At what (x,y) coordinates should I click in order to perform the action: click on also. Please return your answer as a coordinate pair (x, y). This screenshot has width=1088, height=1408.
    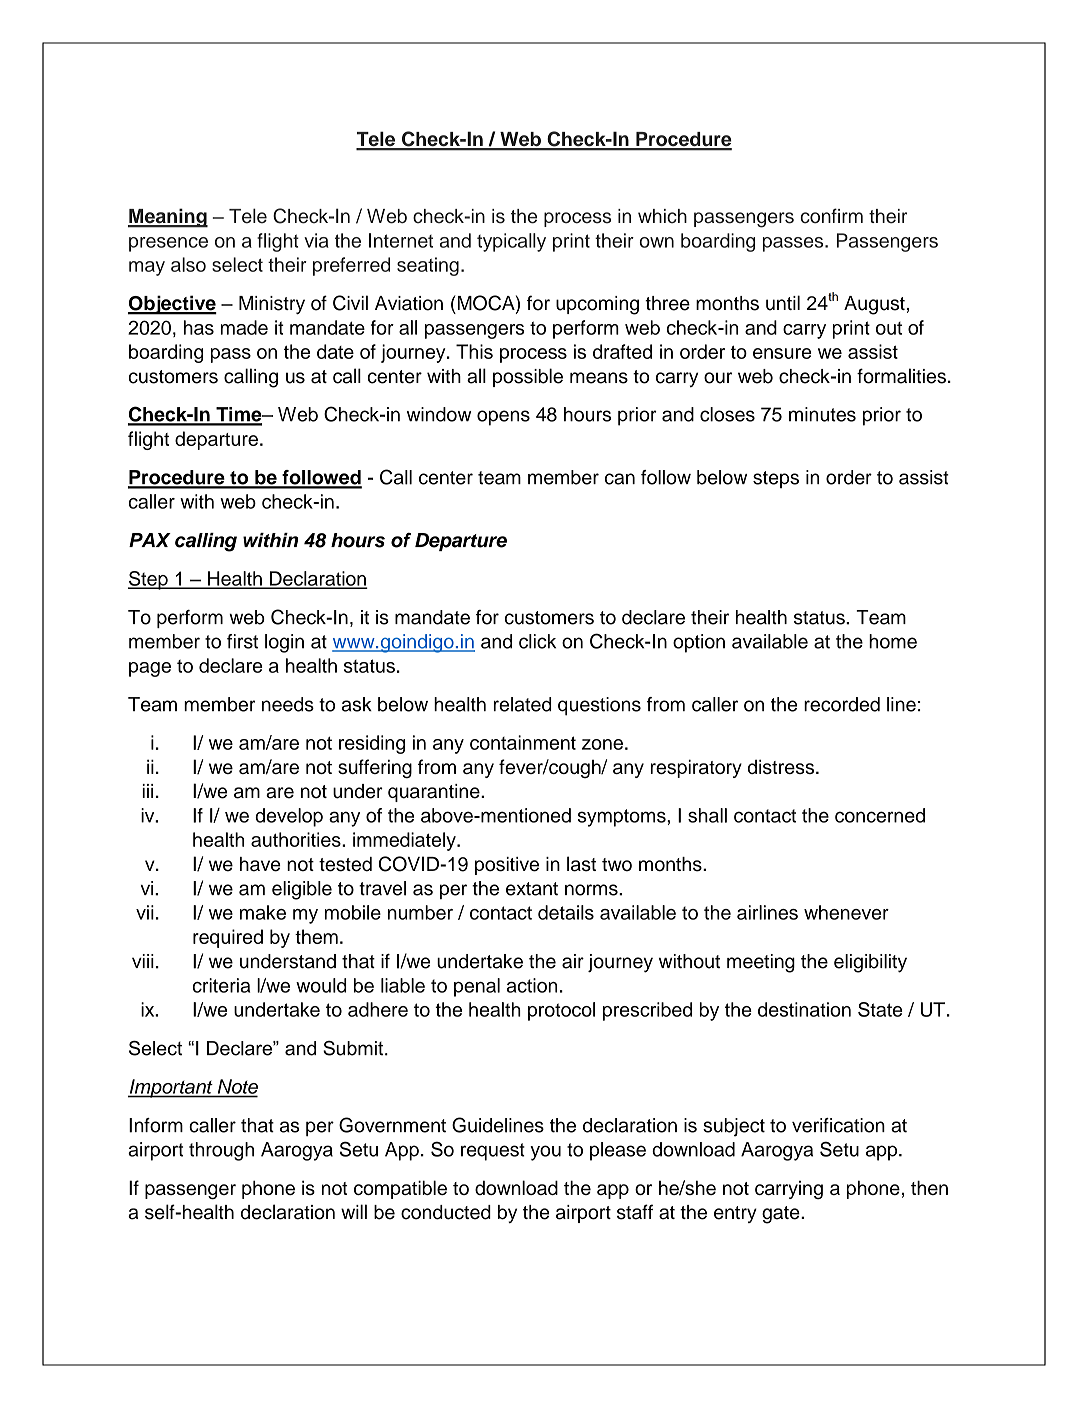
    Looking at the image, I should click on (188, 264).
